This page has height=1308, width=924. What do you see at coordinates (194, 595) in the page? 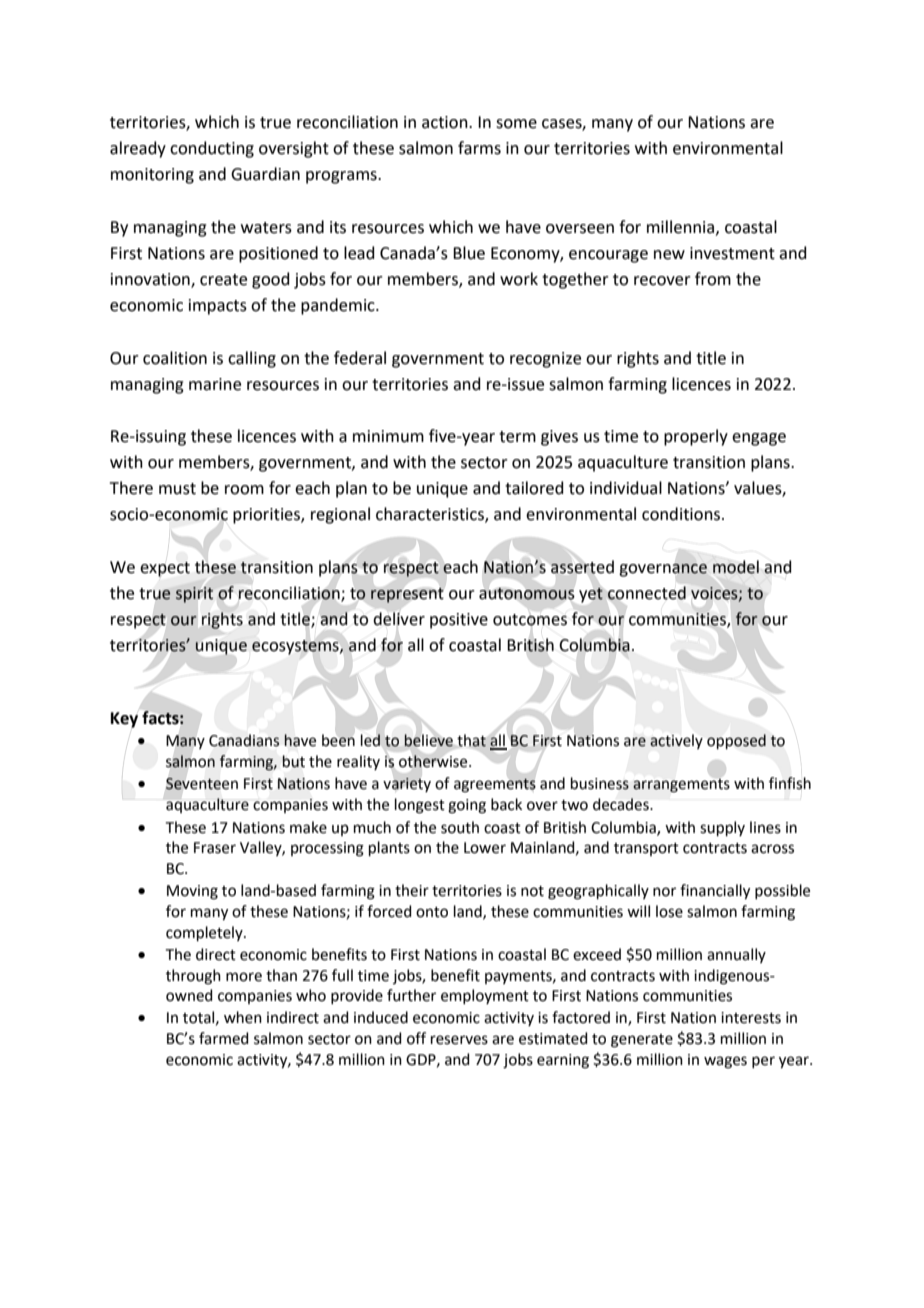
I see `spirit` at bounding box center [194, 595].
